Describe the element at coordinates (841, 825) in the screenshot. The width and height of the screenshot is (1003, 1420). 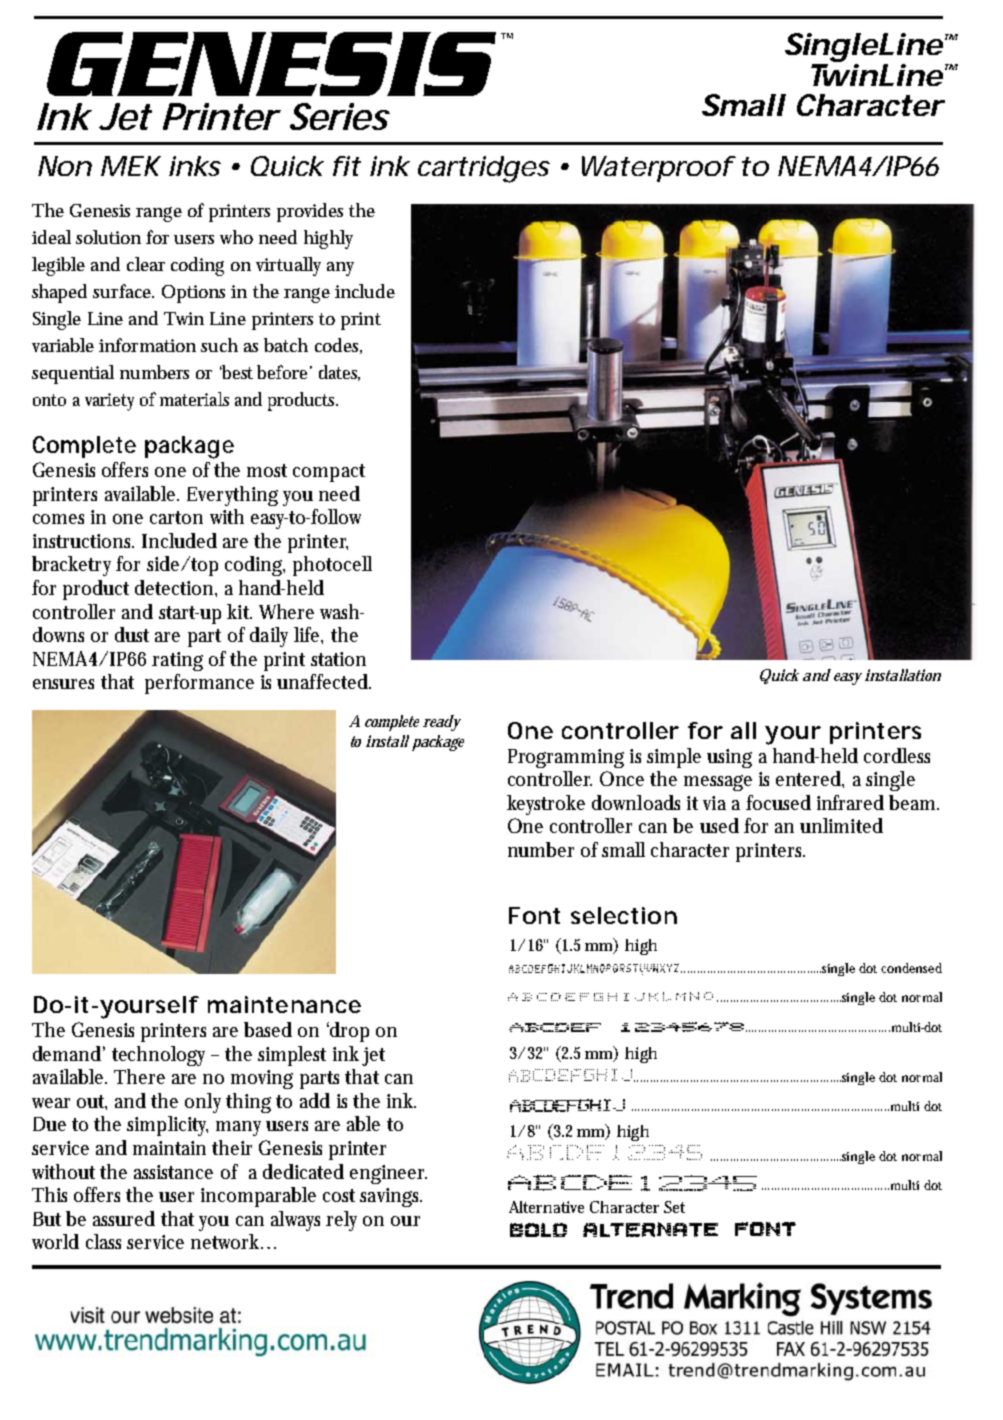
I see `unlimited` at that location.
